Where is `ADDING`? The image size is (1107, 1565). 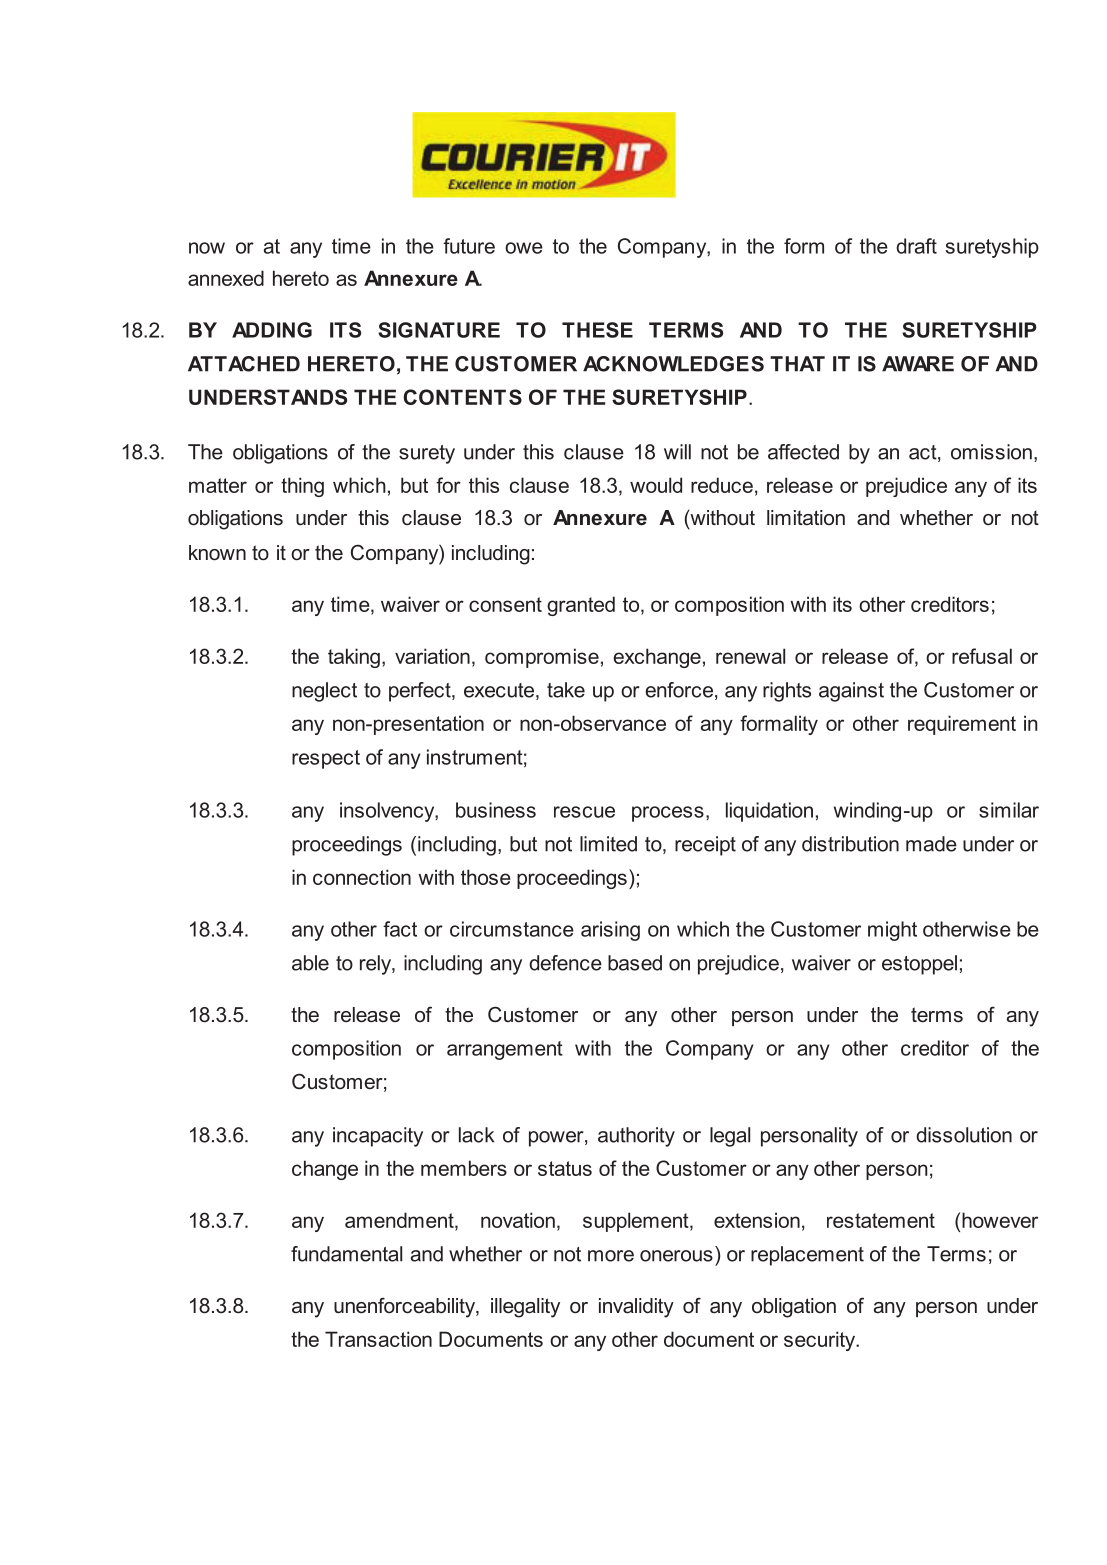 ADDING is located at coordinates (272, 330).
